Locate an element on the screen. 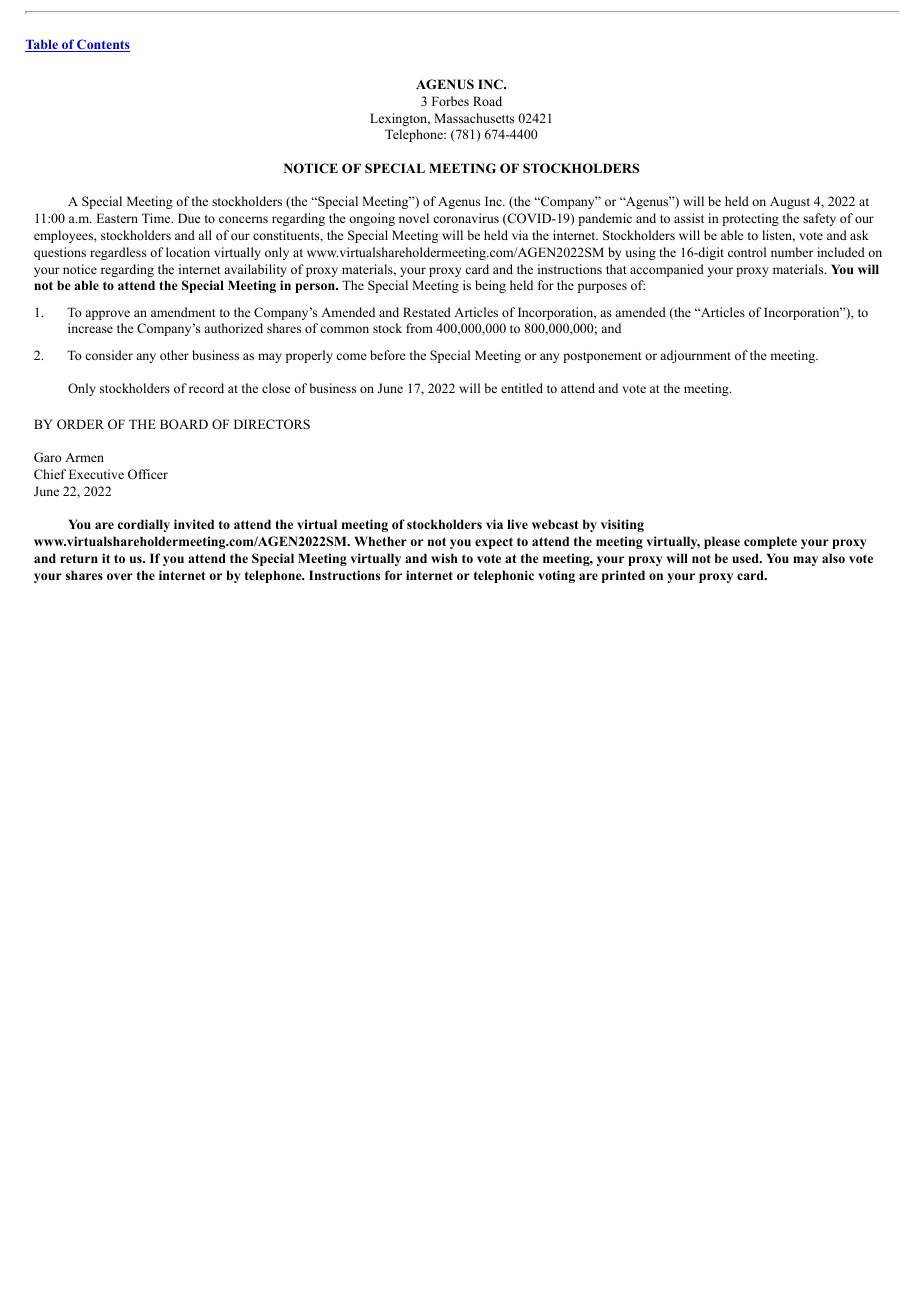  Contents is located at coordinates (102, 45).
